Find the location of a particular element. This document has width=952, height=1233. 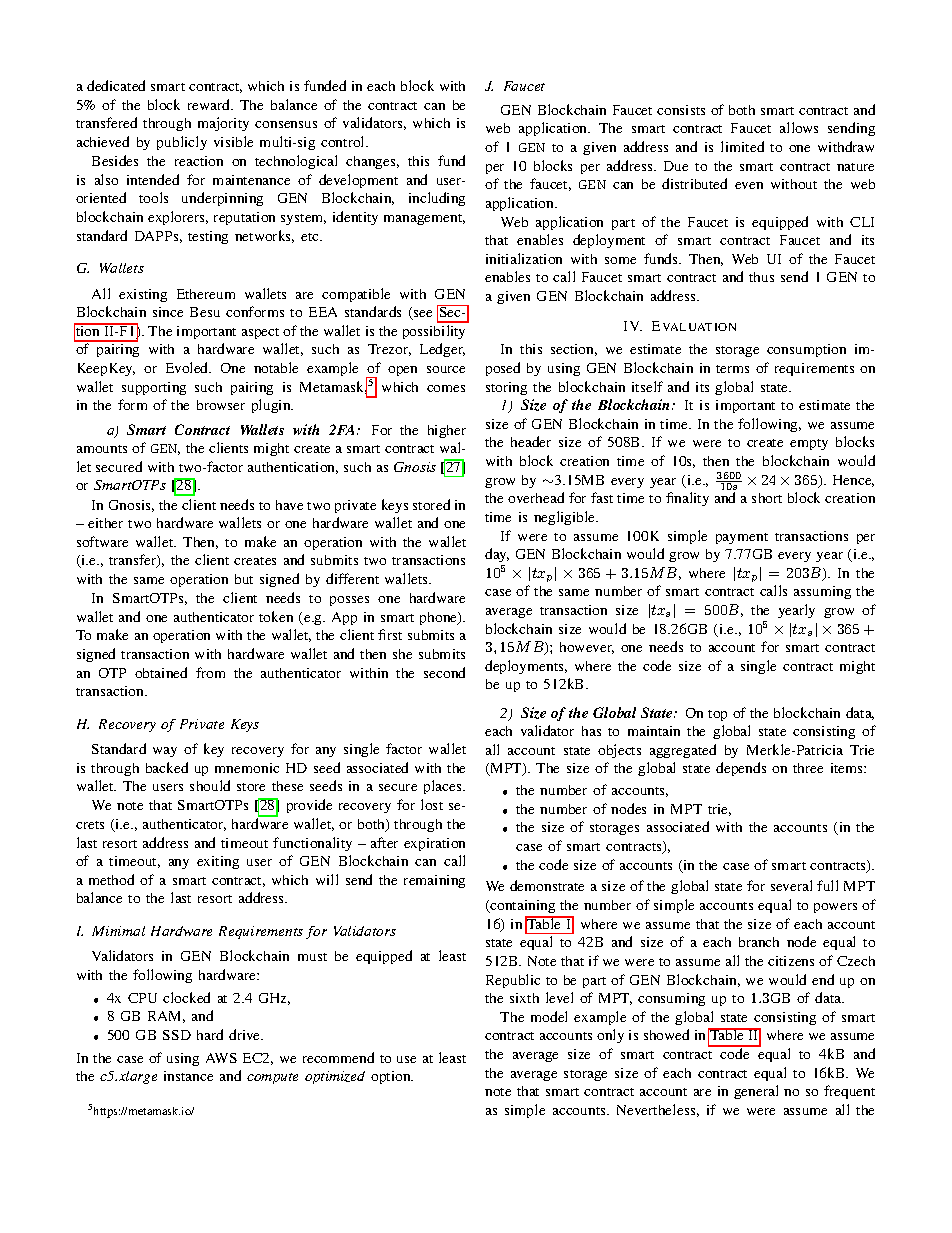

instance is located at coordinates (188, 1076).
